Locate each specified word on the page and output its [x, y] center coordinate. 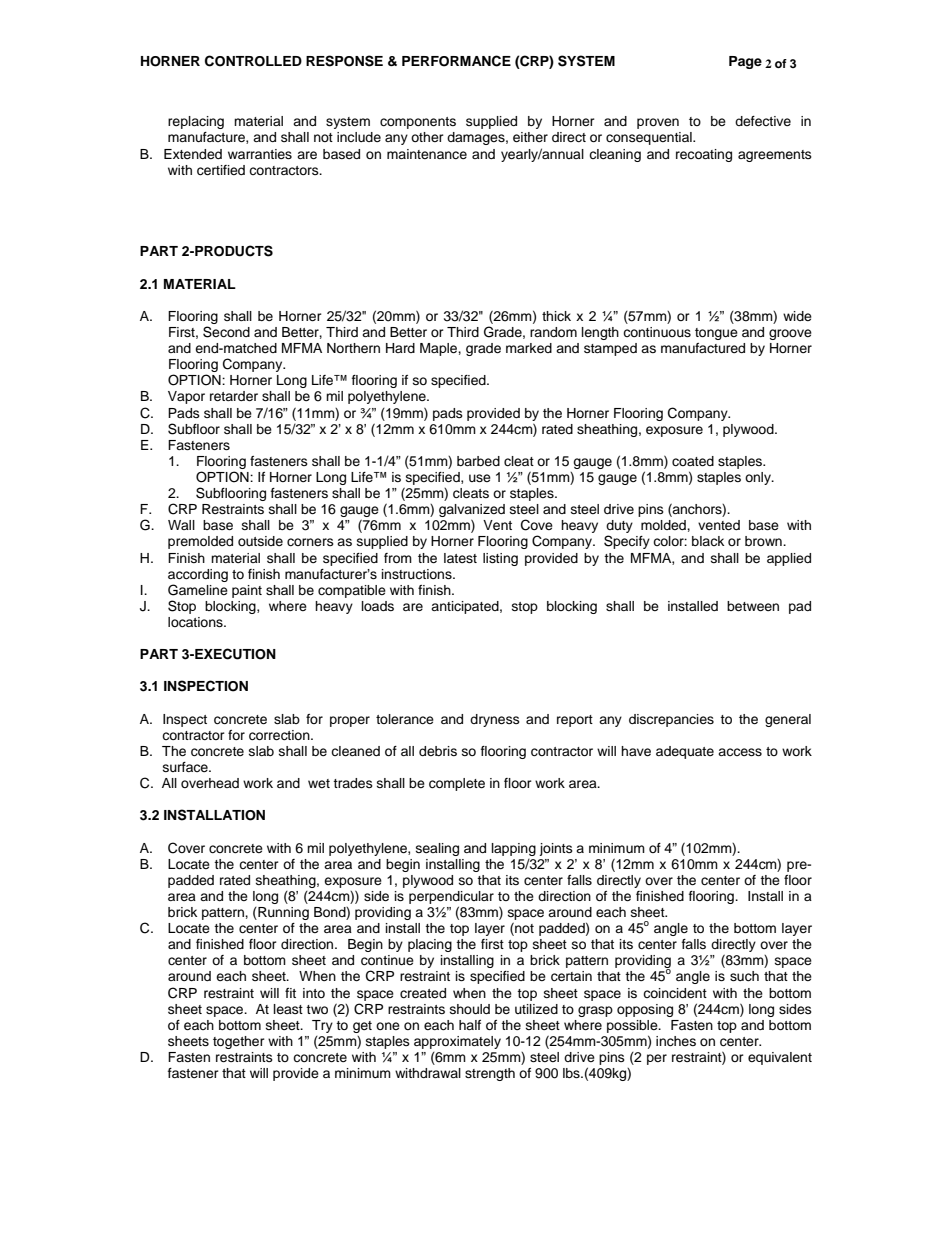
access [740, 752]
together [239, 1042]
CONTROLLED [253, 61]
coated [693, 461]
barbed [478, 461]
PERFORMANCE [456, 61]
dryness [495, 720]
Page [745, 62]
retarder [234, 396]
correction [280, 735]
